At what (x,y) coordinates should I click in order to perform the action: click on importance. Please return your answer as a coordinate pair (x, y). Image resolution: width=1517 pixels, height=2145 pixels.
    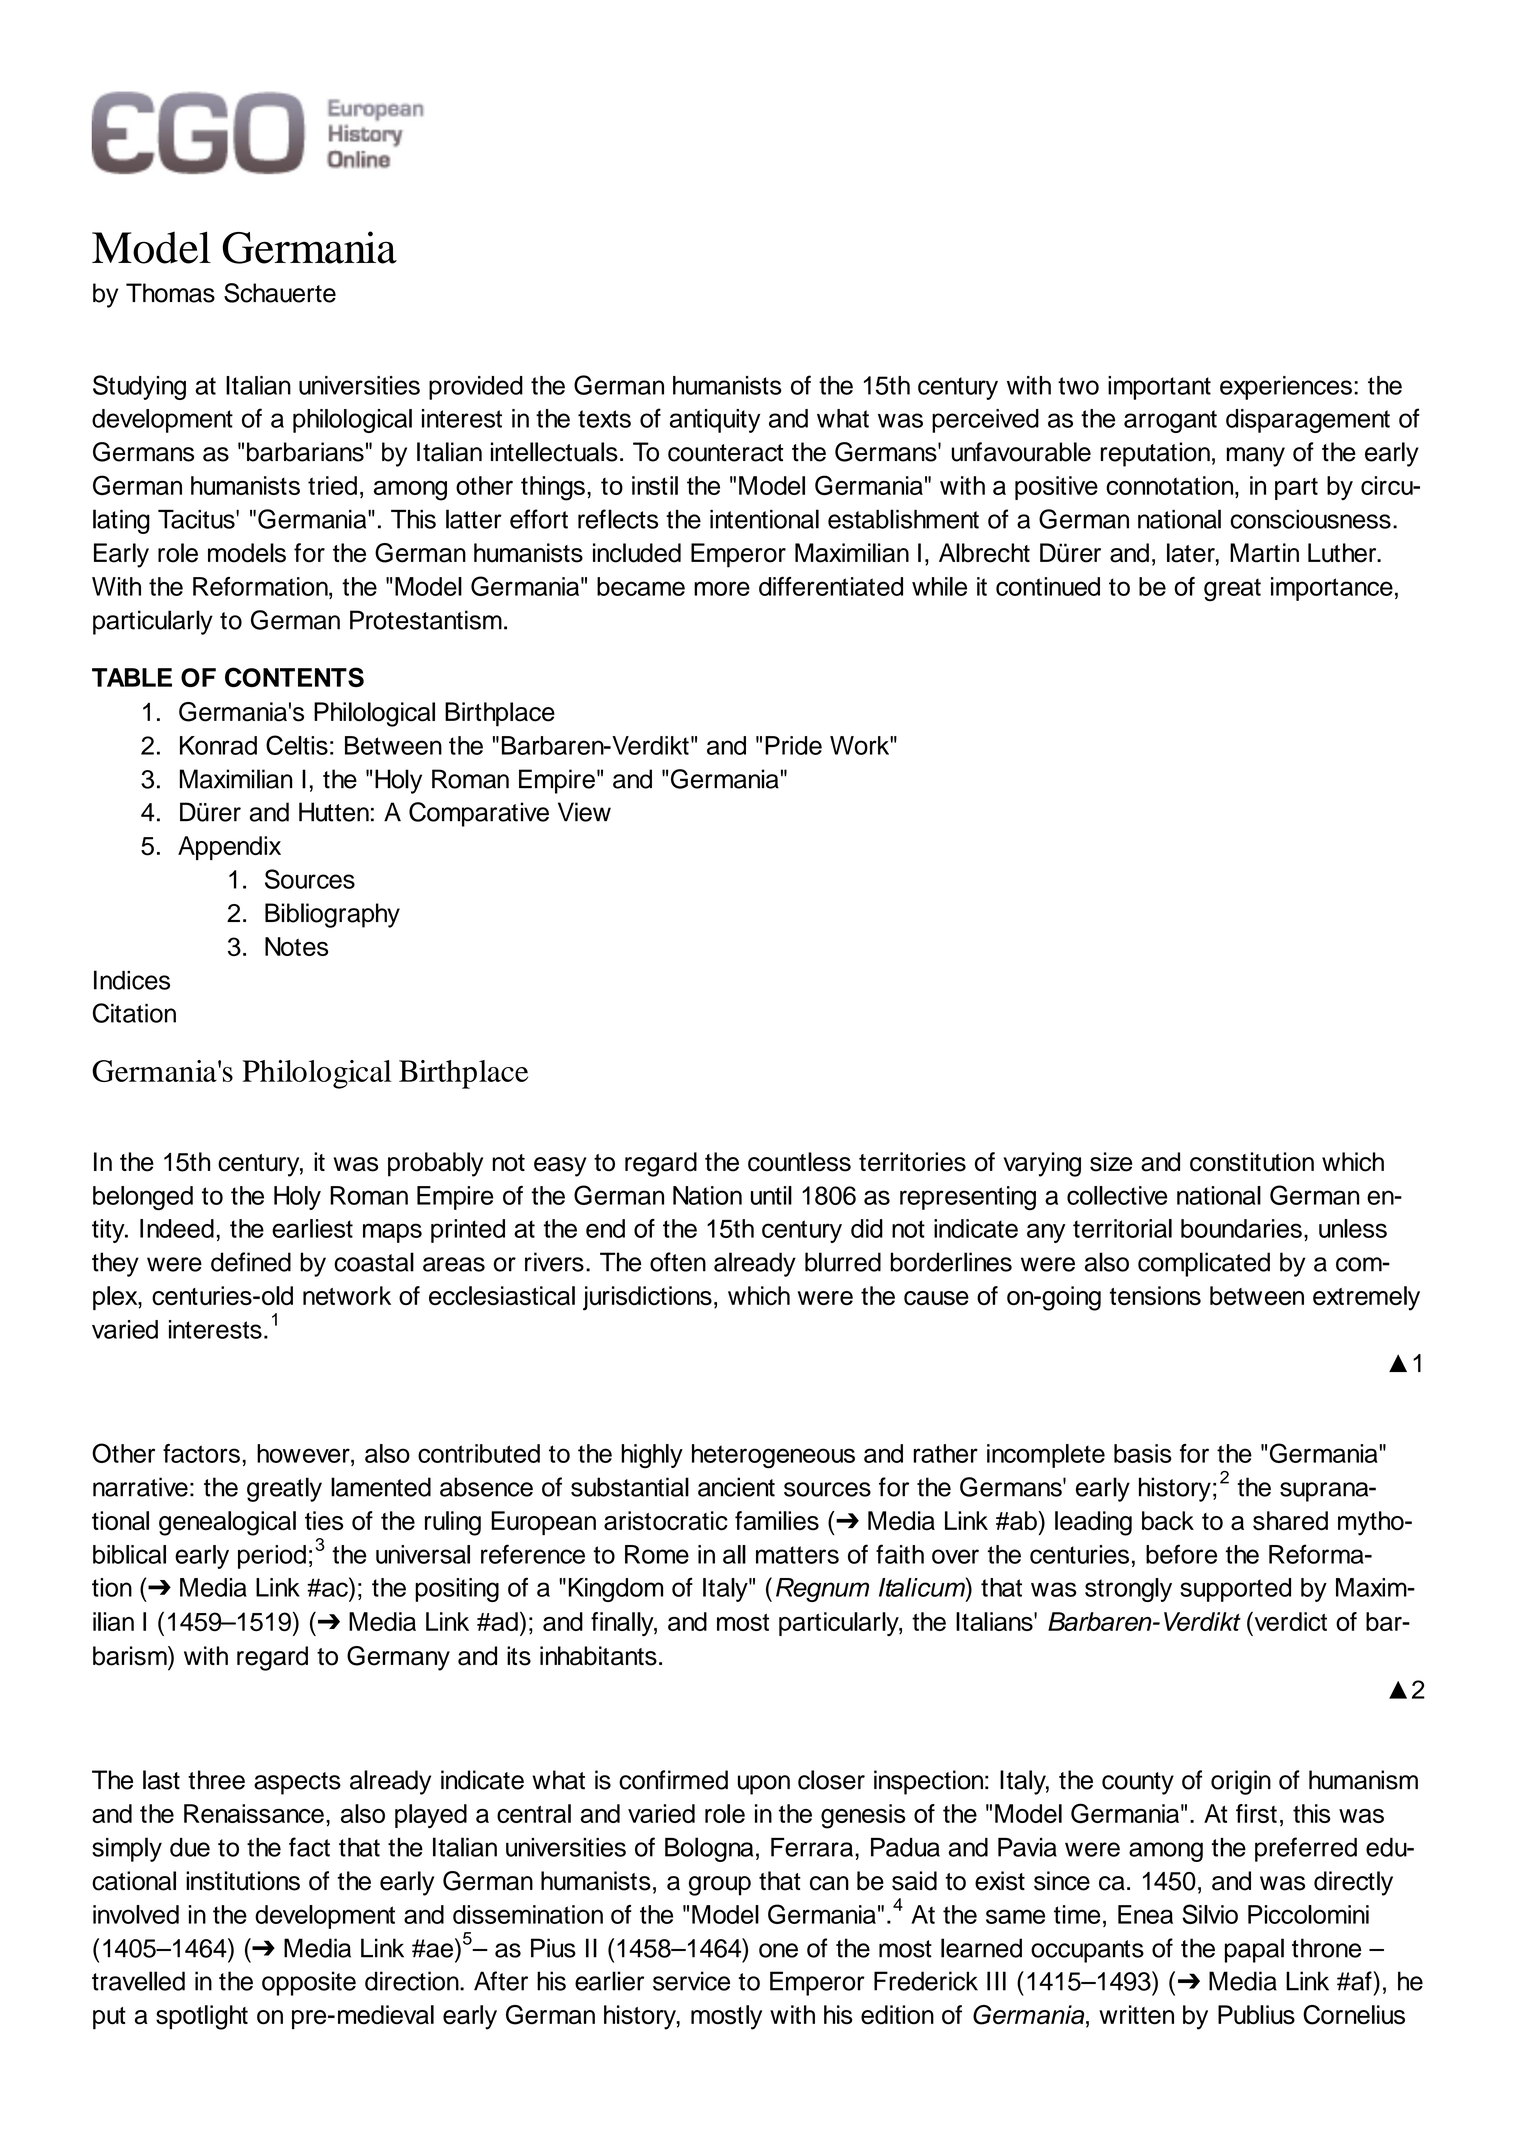
    Looking at the image, I should click on (1332, 589).
